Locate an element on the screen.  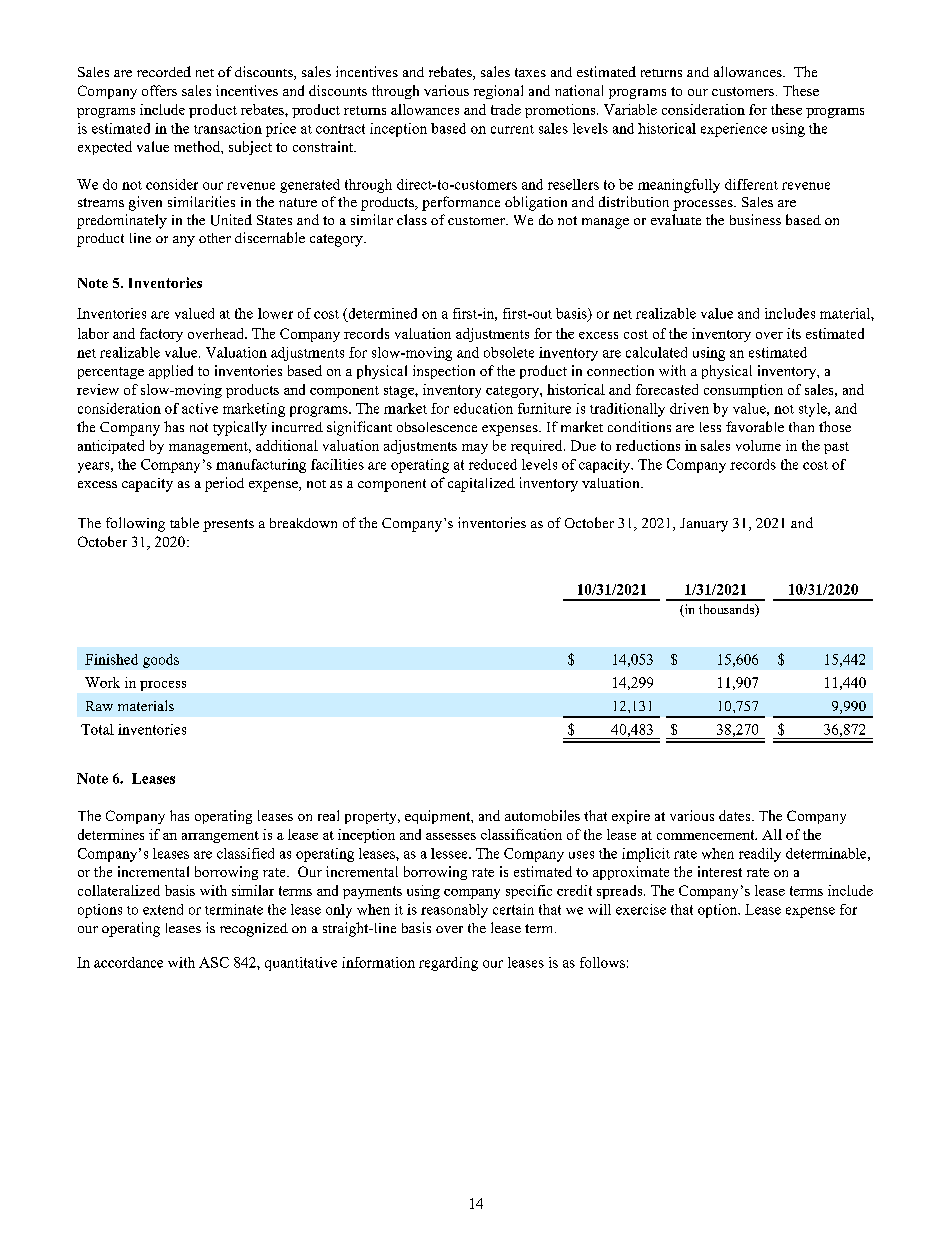
extend is located at coordinates (163, 909).
